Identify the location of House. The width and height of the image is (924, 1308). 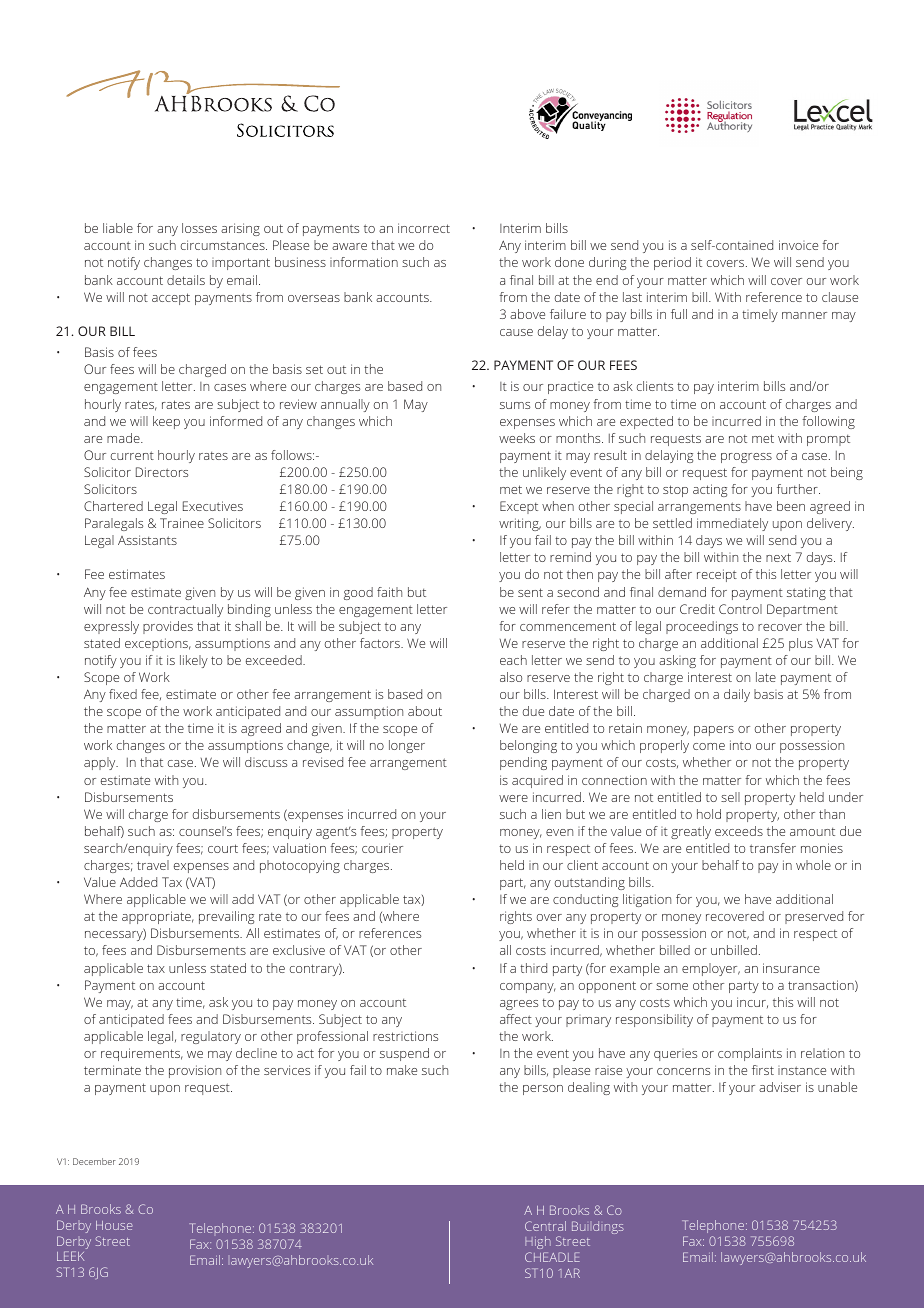
(114, 1225).
